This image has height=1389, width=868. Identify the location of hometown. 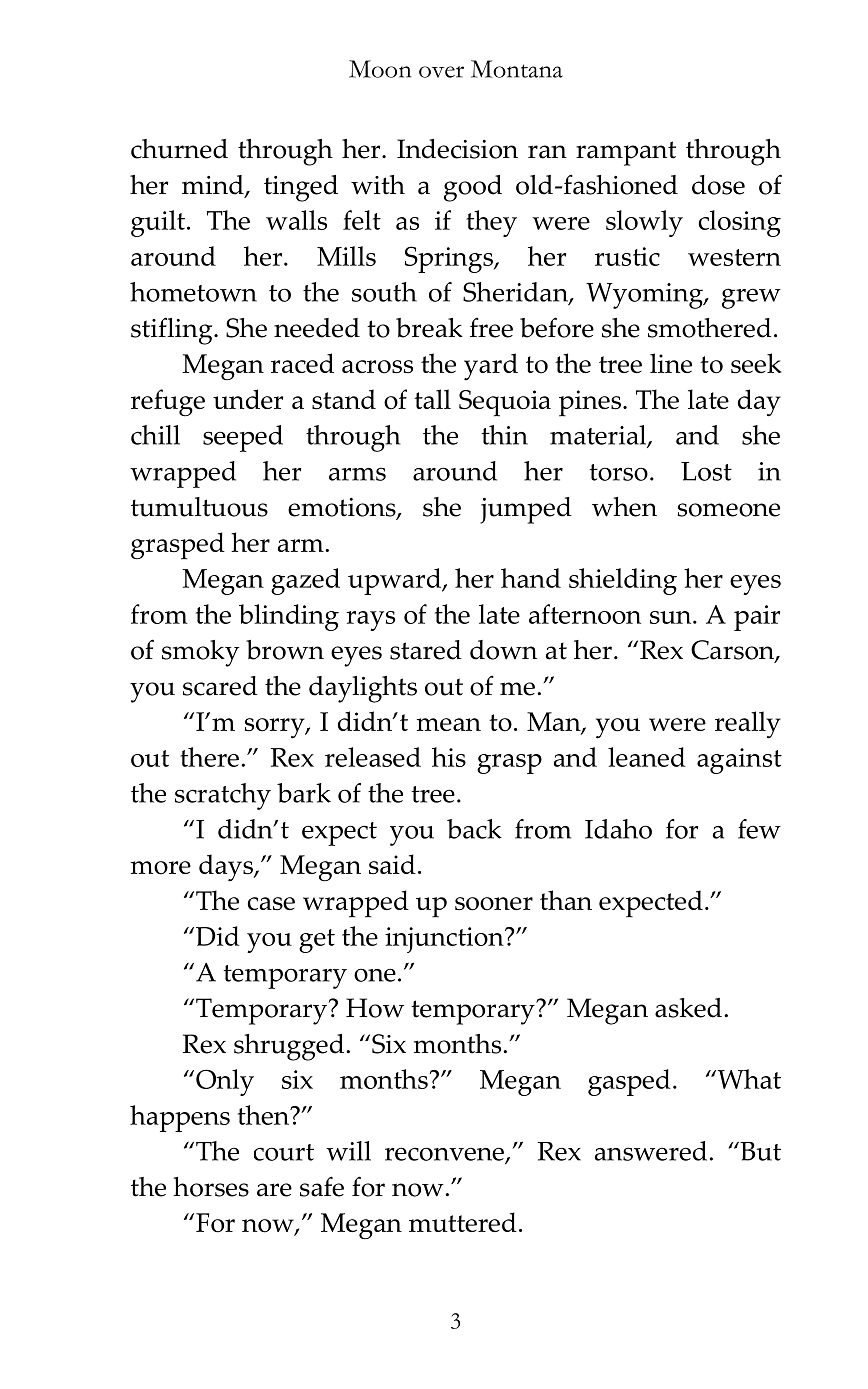
(193, 292).
